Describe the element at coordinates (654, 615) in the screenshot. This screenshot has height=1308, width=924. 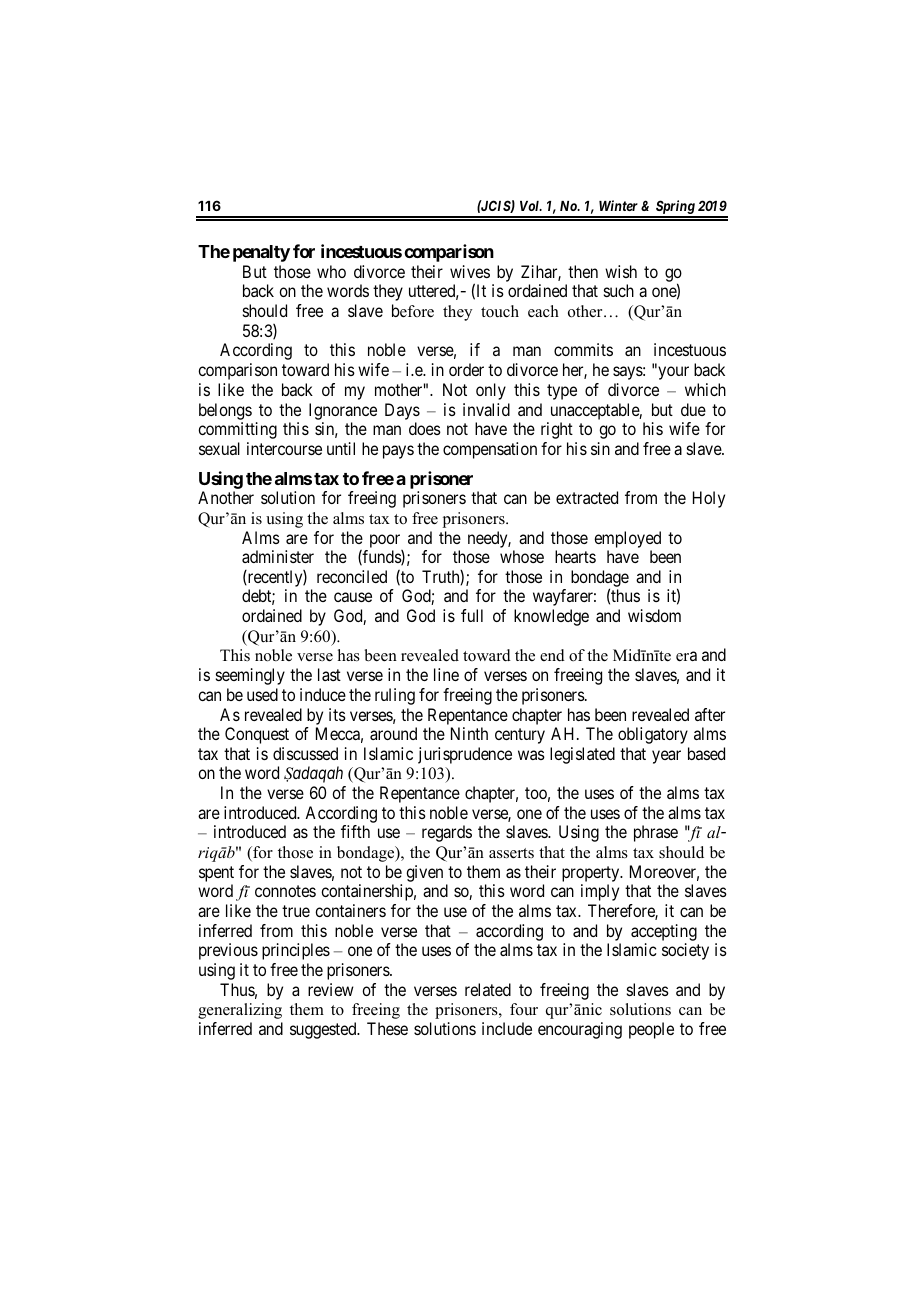
I see `wisdom` at that location.
